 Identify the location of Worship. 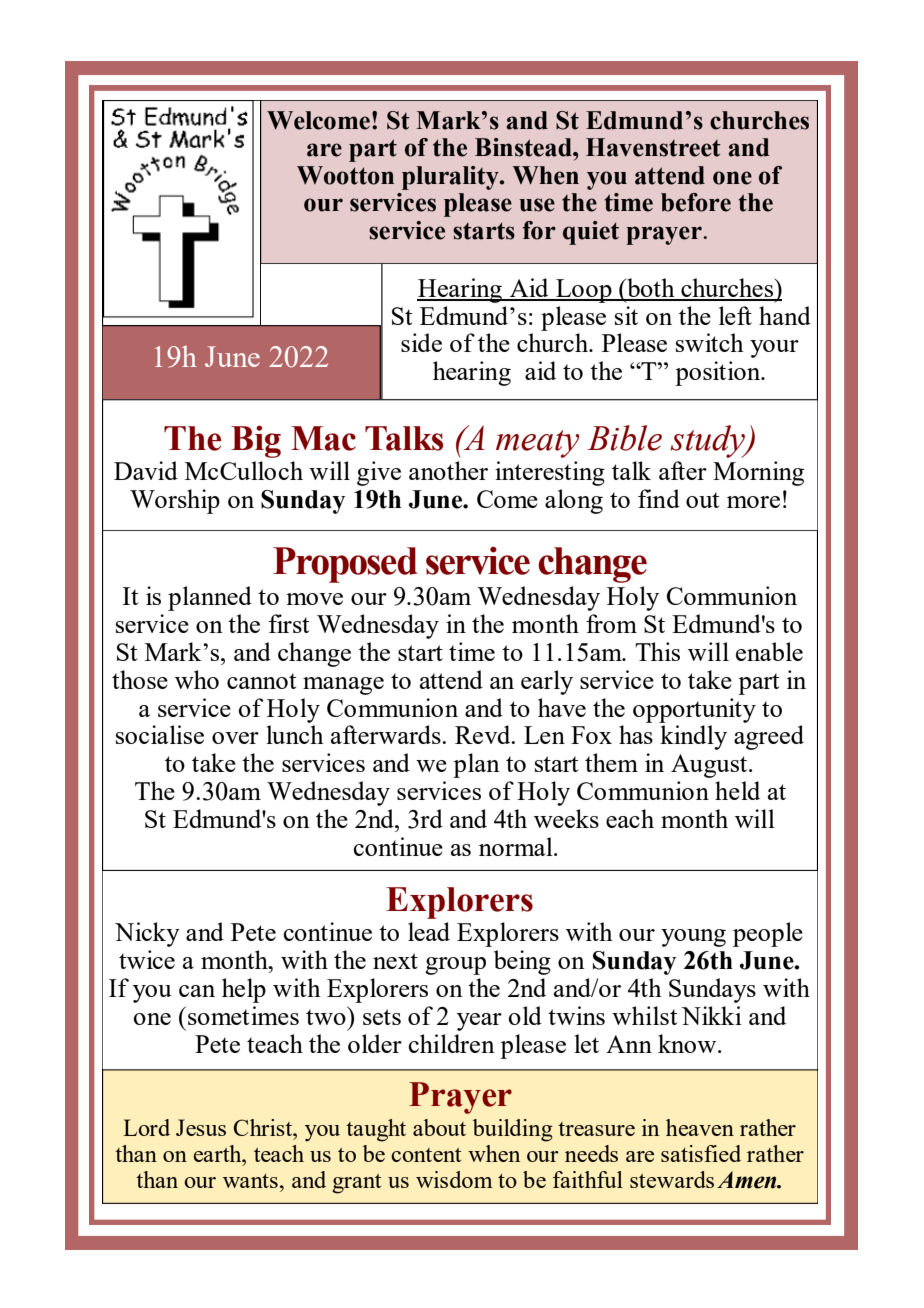
(175, 501).
